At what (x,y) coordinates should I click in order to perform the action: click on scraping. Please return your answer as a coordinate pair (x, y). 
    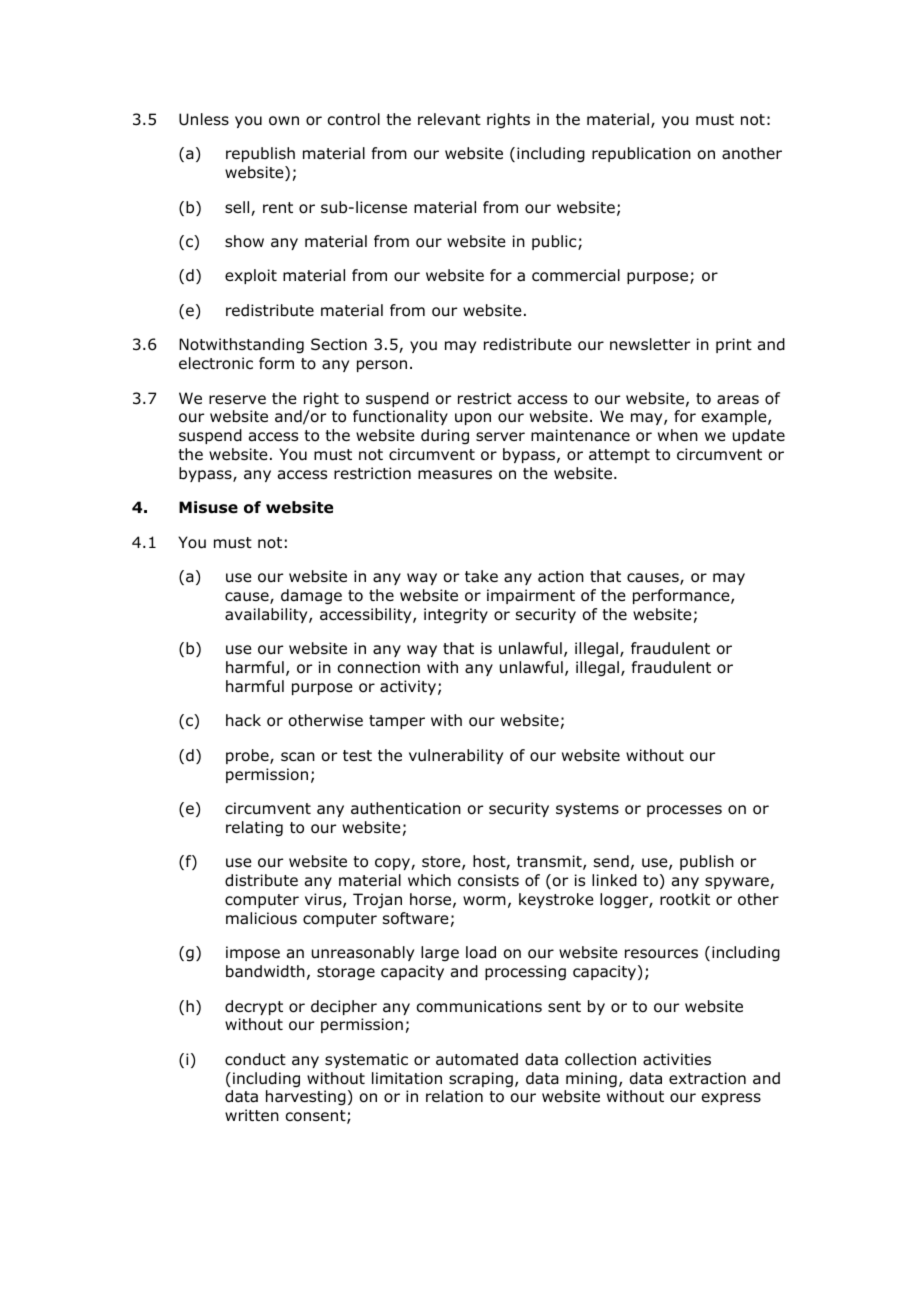
    Looking at the image, I should click on (481, 1080).
